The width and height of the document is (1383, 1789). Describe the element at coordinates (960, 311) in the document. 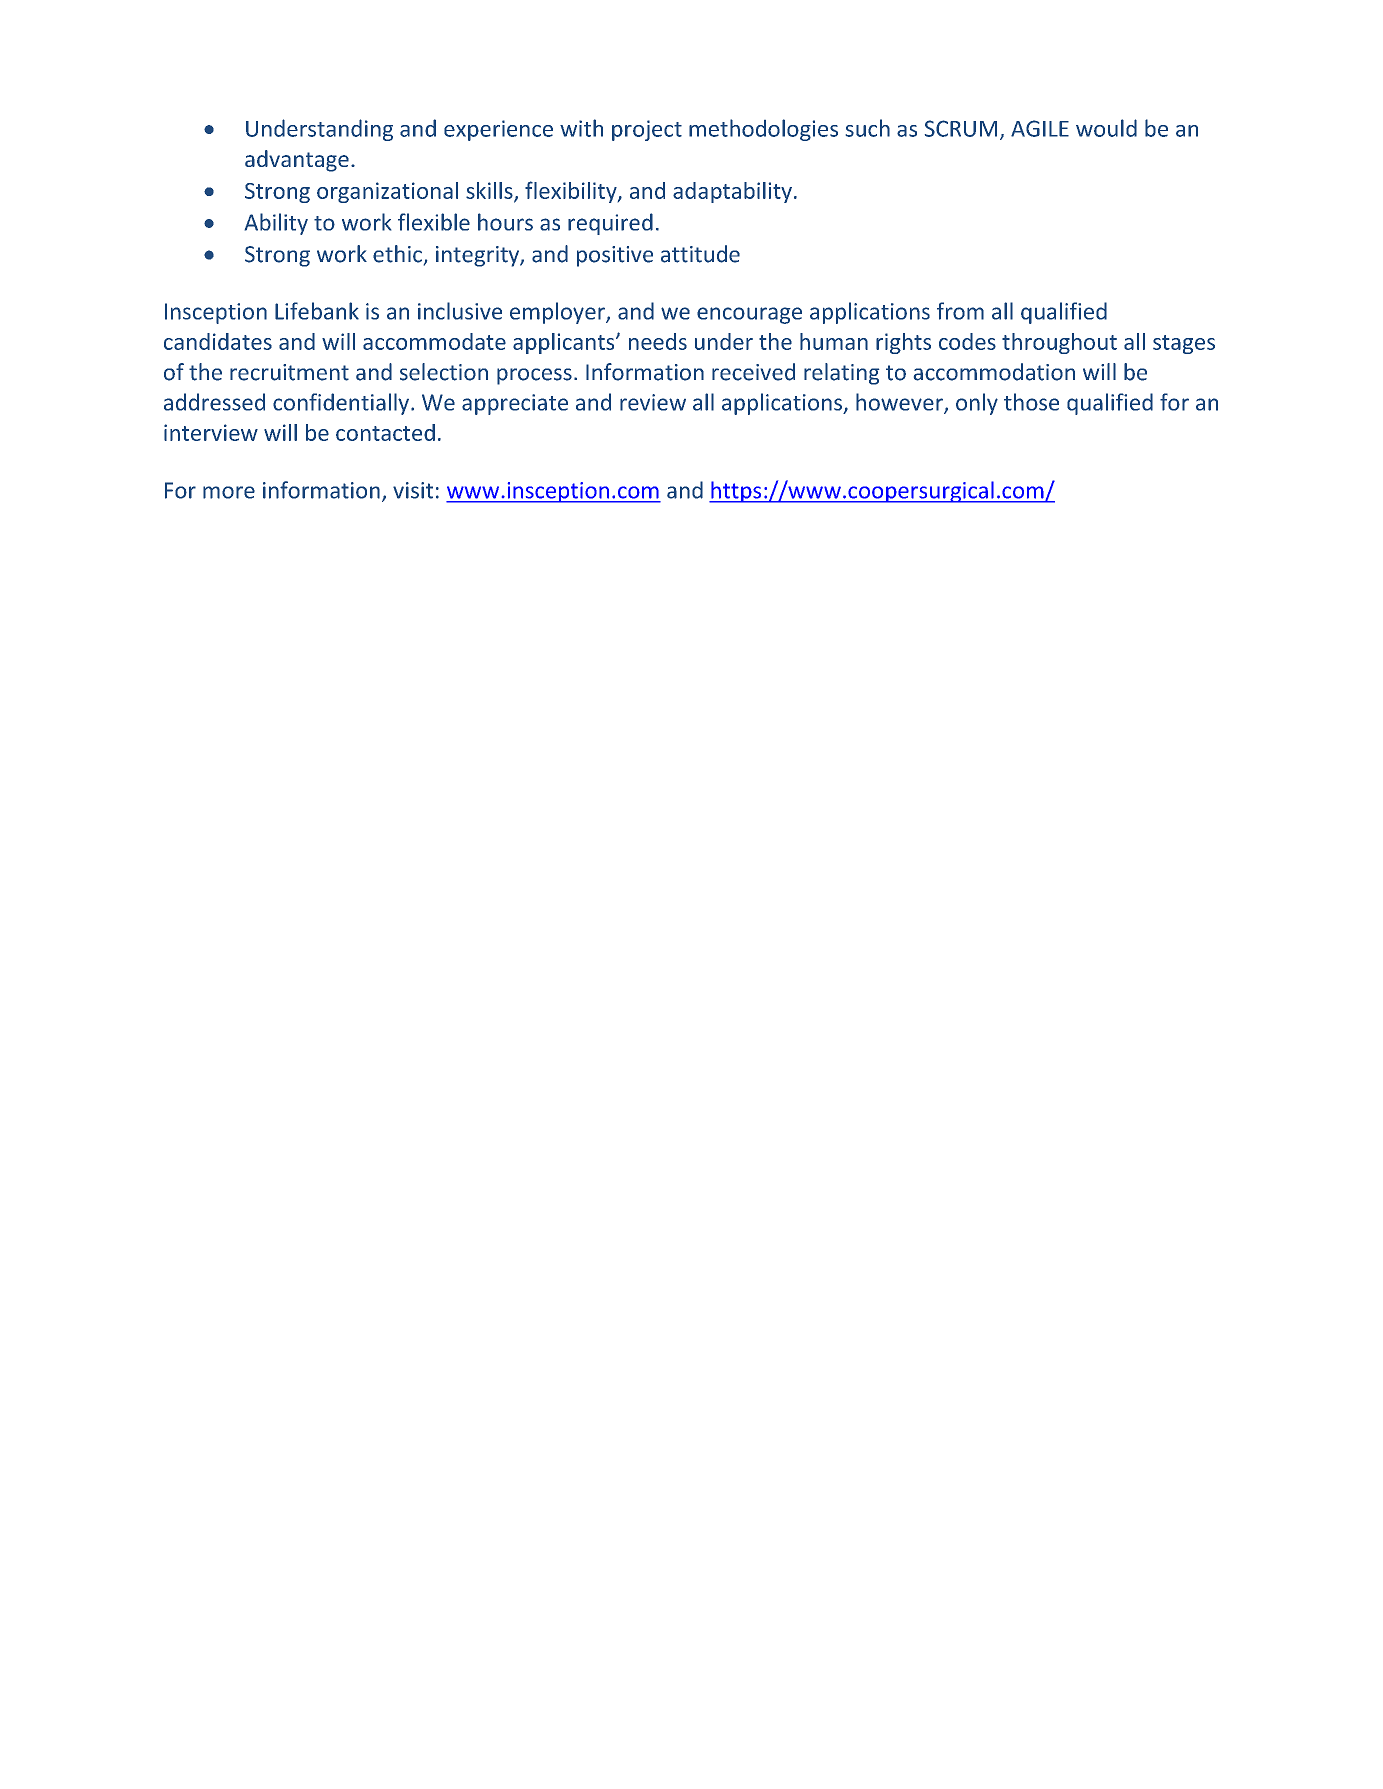

I see `from` at that location.
